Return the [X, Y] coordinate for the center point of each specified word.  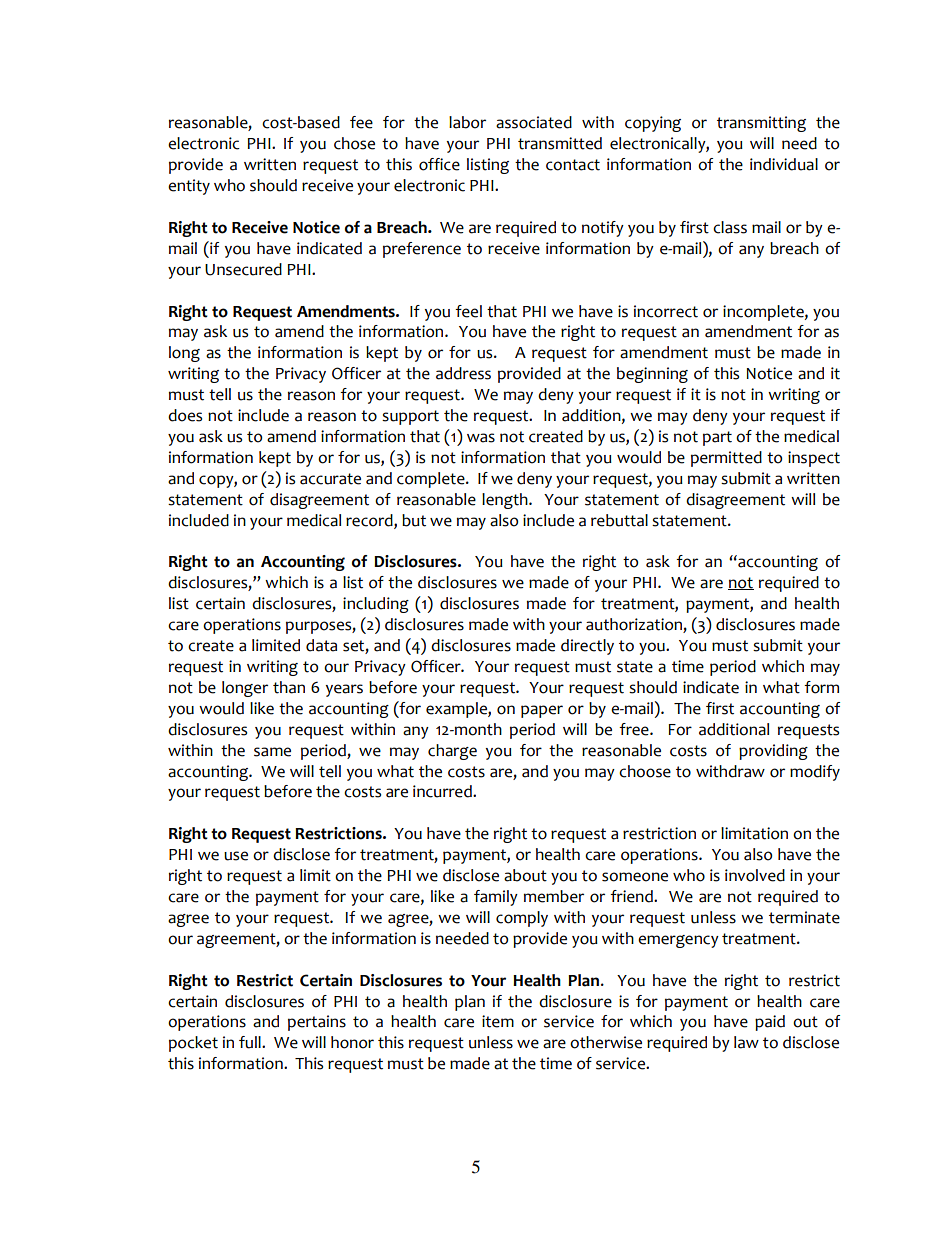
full [251, 1042]
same [272, 752]
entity [189, 187]
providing [773, 752]
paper [542, 711]
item [498, 1021]
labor [467, 122]
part [717, 438]
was [481, 438]
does [185, 415]
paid [770, 1023]
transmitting [761, 124]
